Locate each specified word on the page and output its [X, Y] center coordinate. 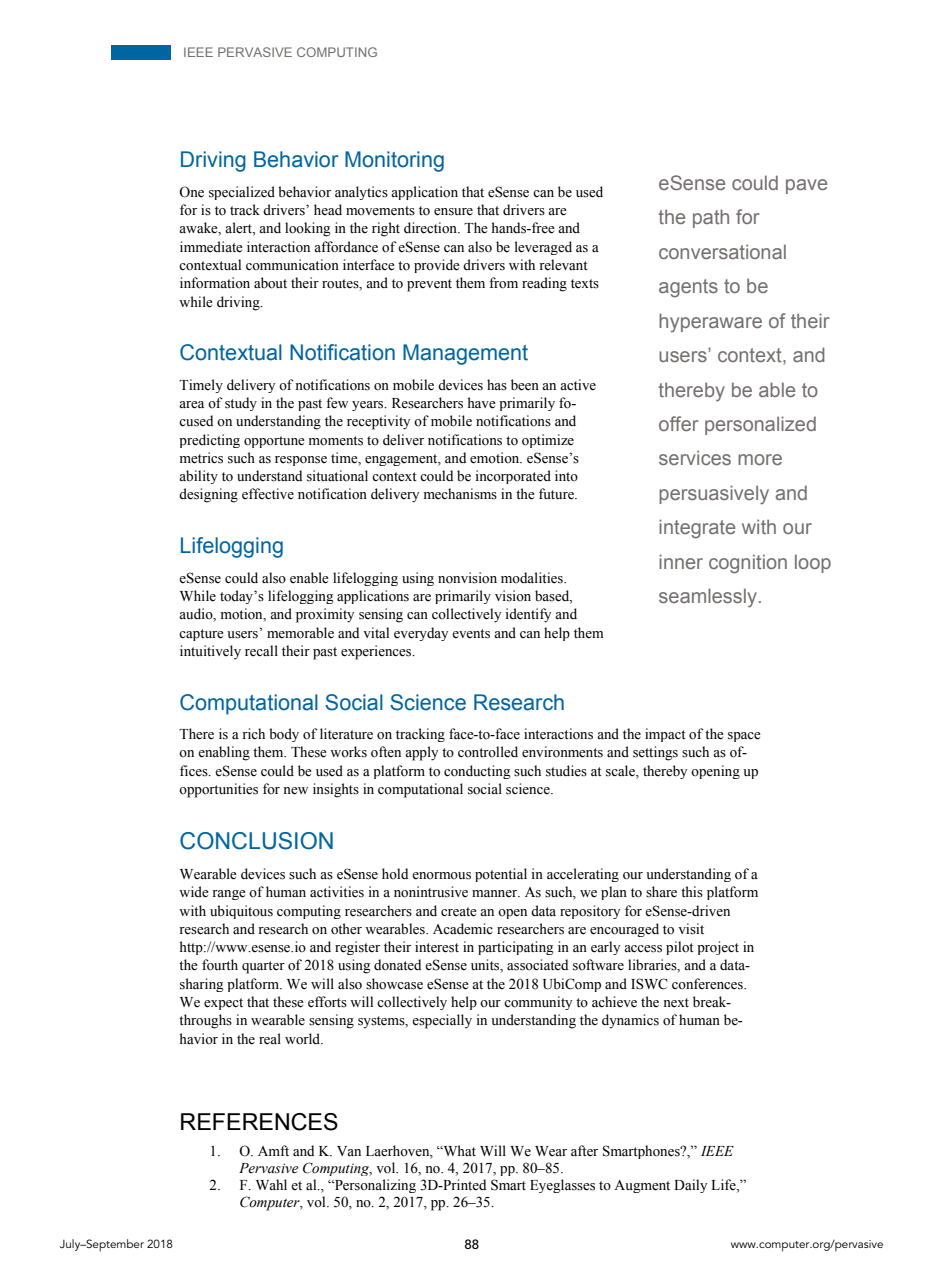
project [718, 948]
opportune [274, 442]
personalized [760, 425]
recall [261, 651]
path [711, 218]
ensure [453, 212]
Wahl [271, 1184]
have [482, 403]
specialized [242, 193]
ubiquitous [241, 912]
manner [496, 894]
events [471, 634]
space [744, 737]
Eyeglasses [562, 1186]
